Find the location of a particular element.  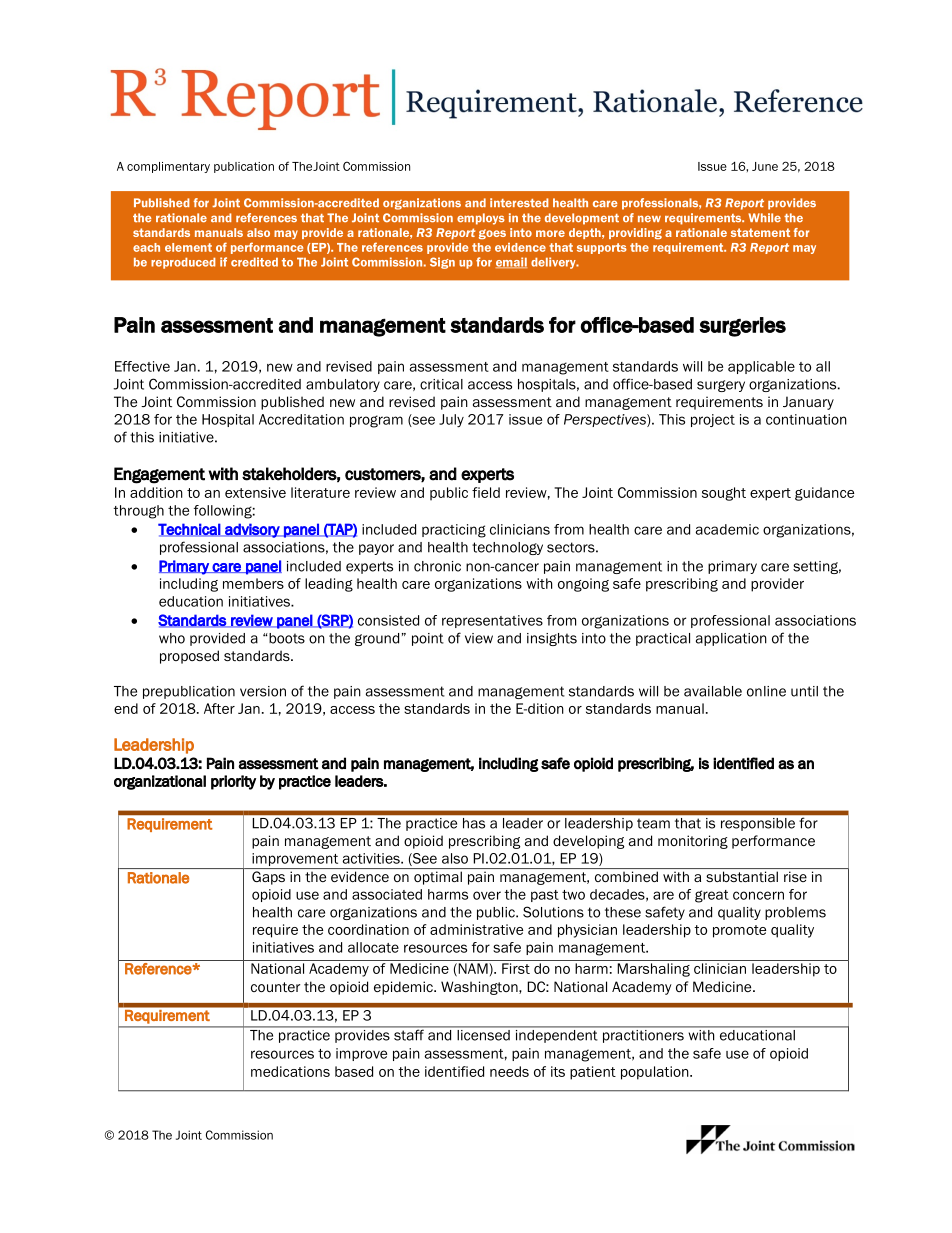

extensive is located at coordinates (255, 492).
